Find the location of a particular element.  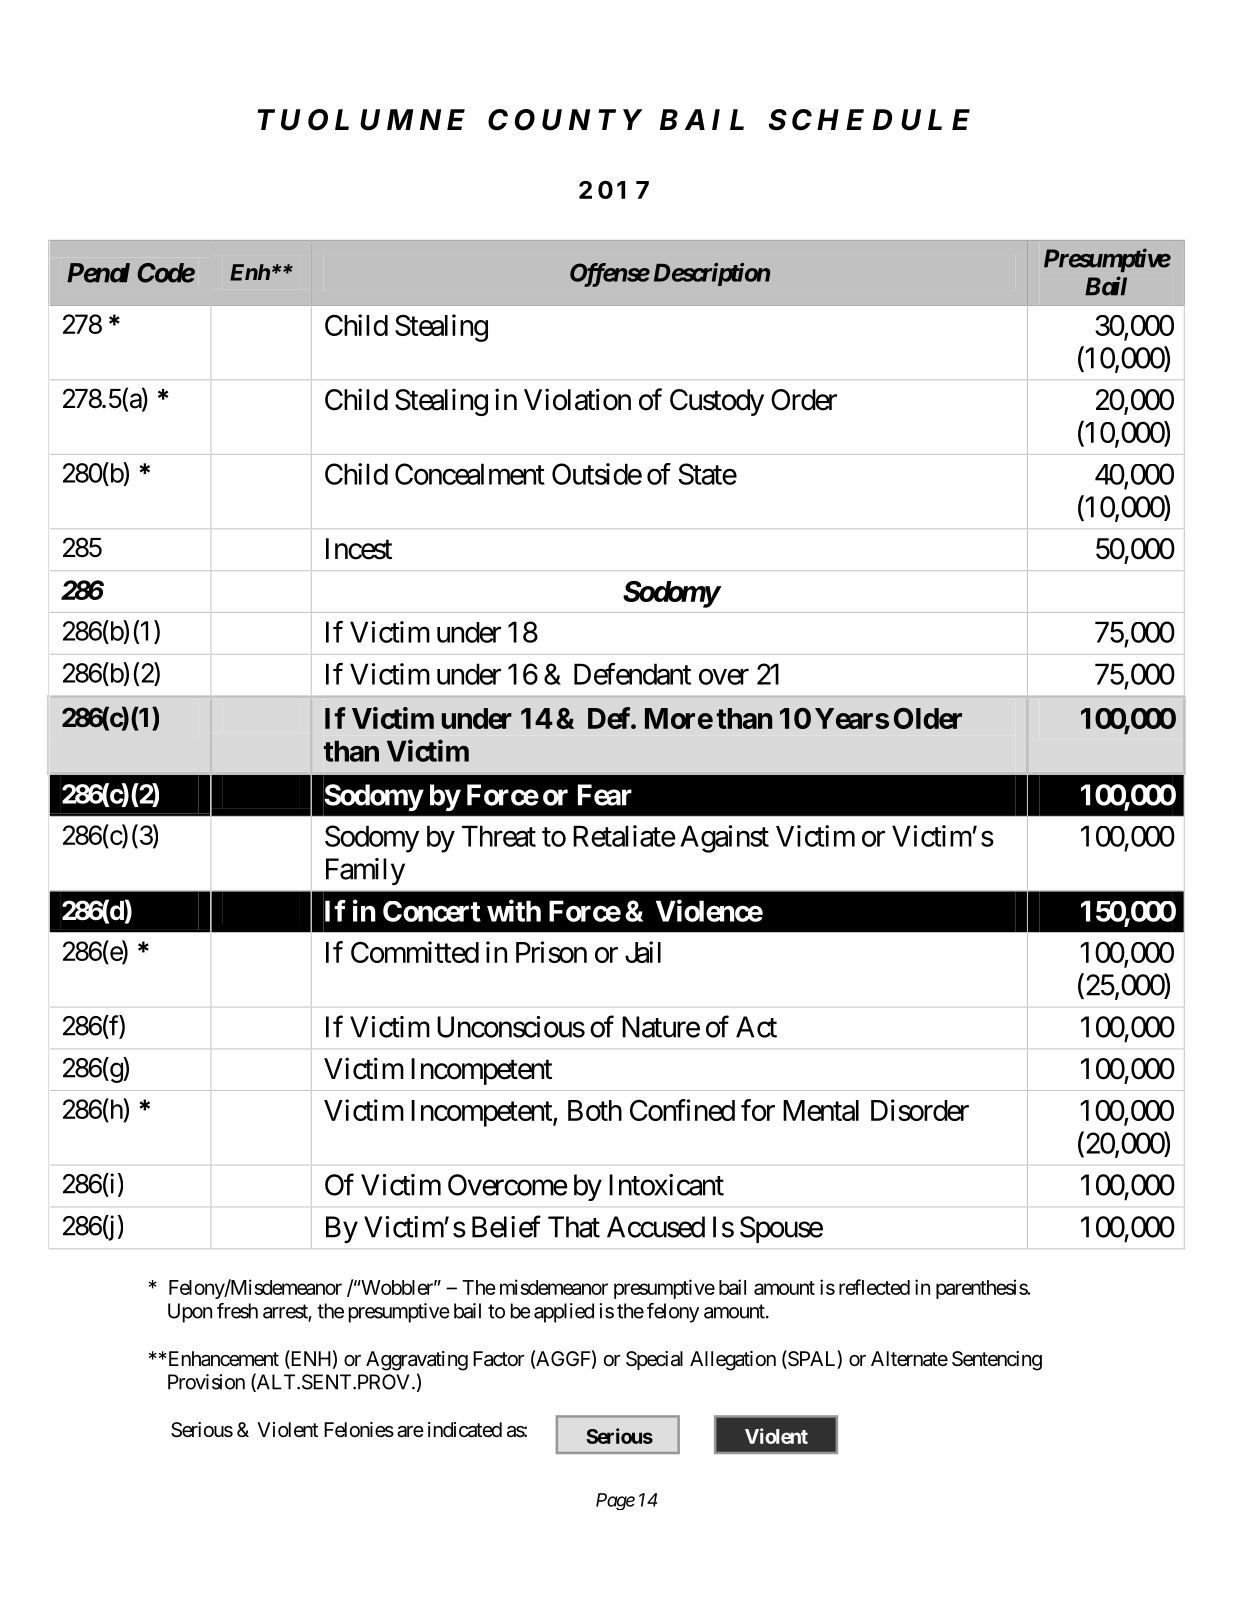

Incest is located at coordinates (359, 549).
